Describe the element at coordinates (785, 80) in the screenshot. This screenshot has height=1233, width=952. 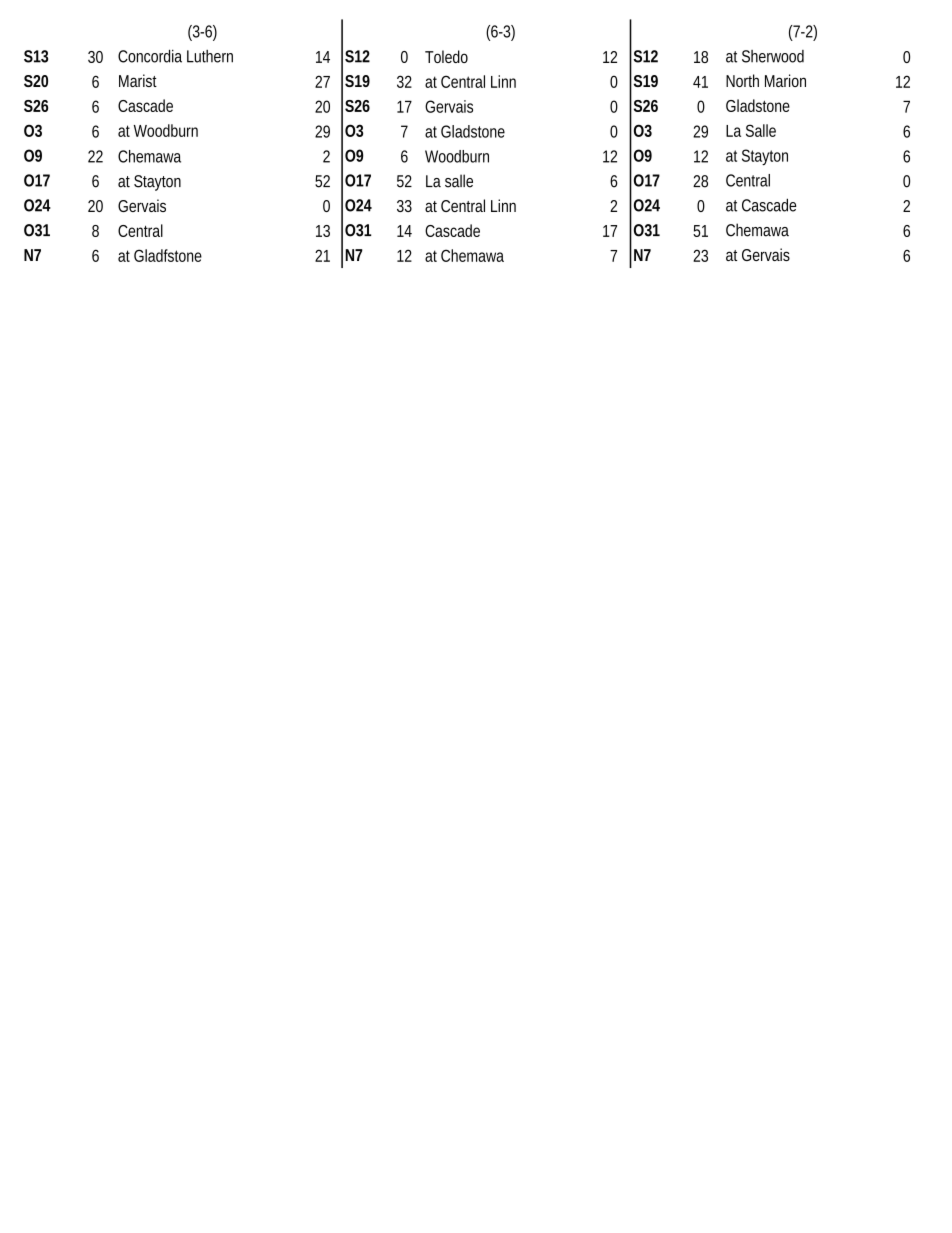
I see `Marion` at that location.
